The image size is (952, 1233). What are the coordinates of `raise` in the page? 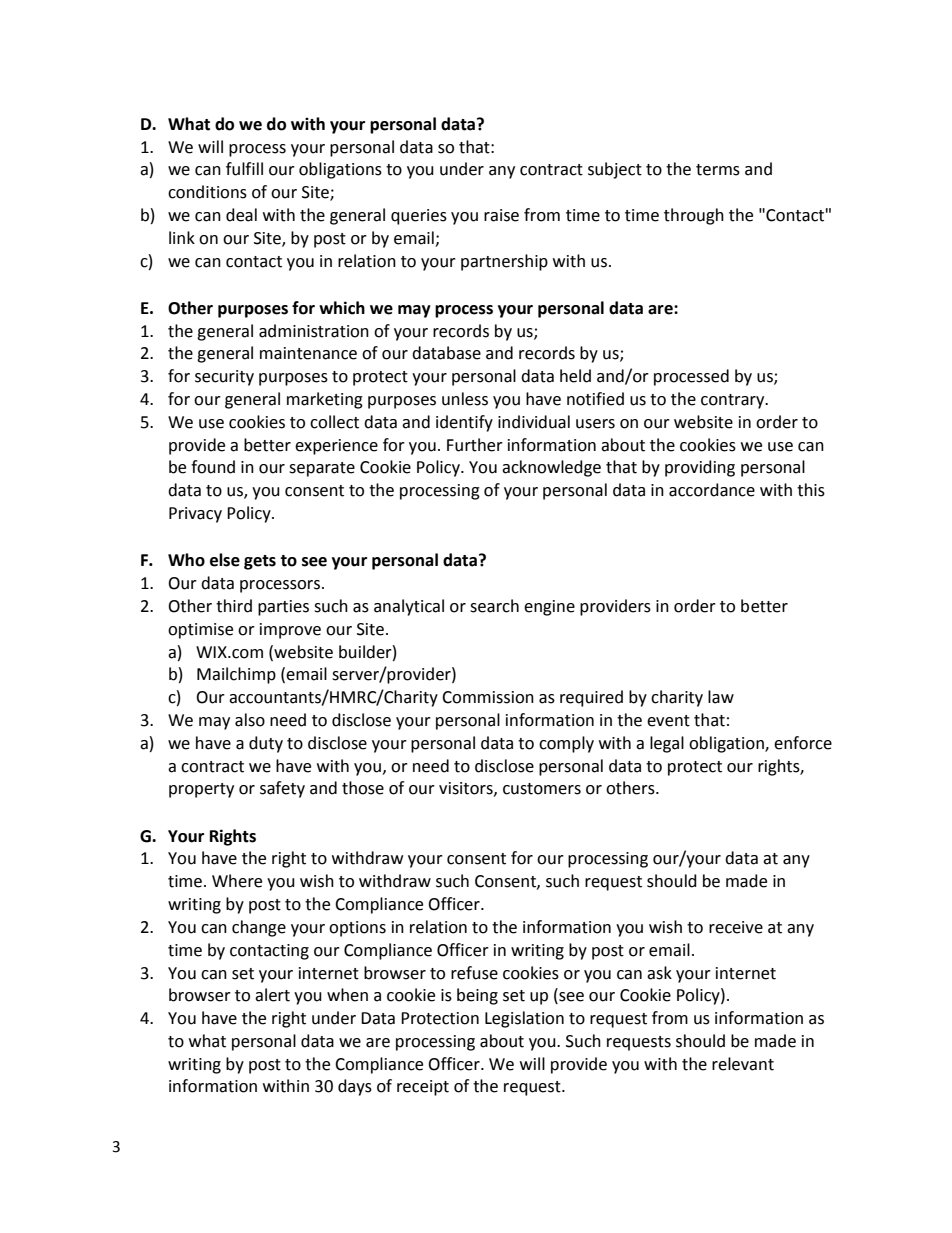 It's located at (501, 215).
